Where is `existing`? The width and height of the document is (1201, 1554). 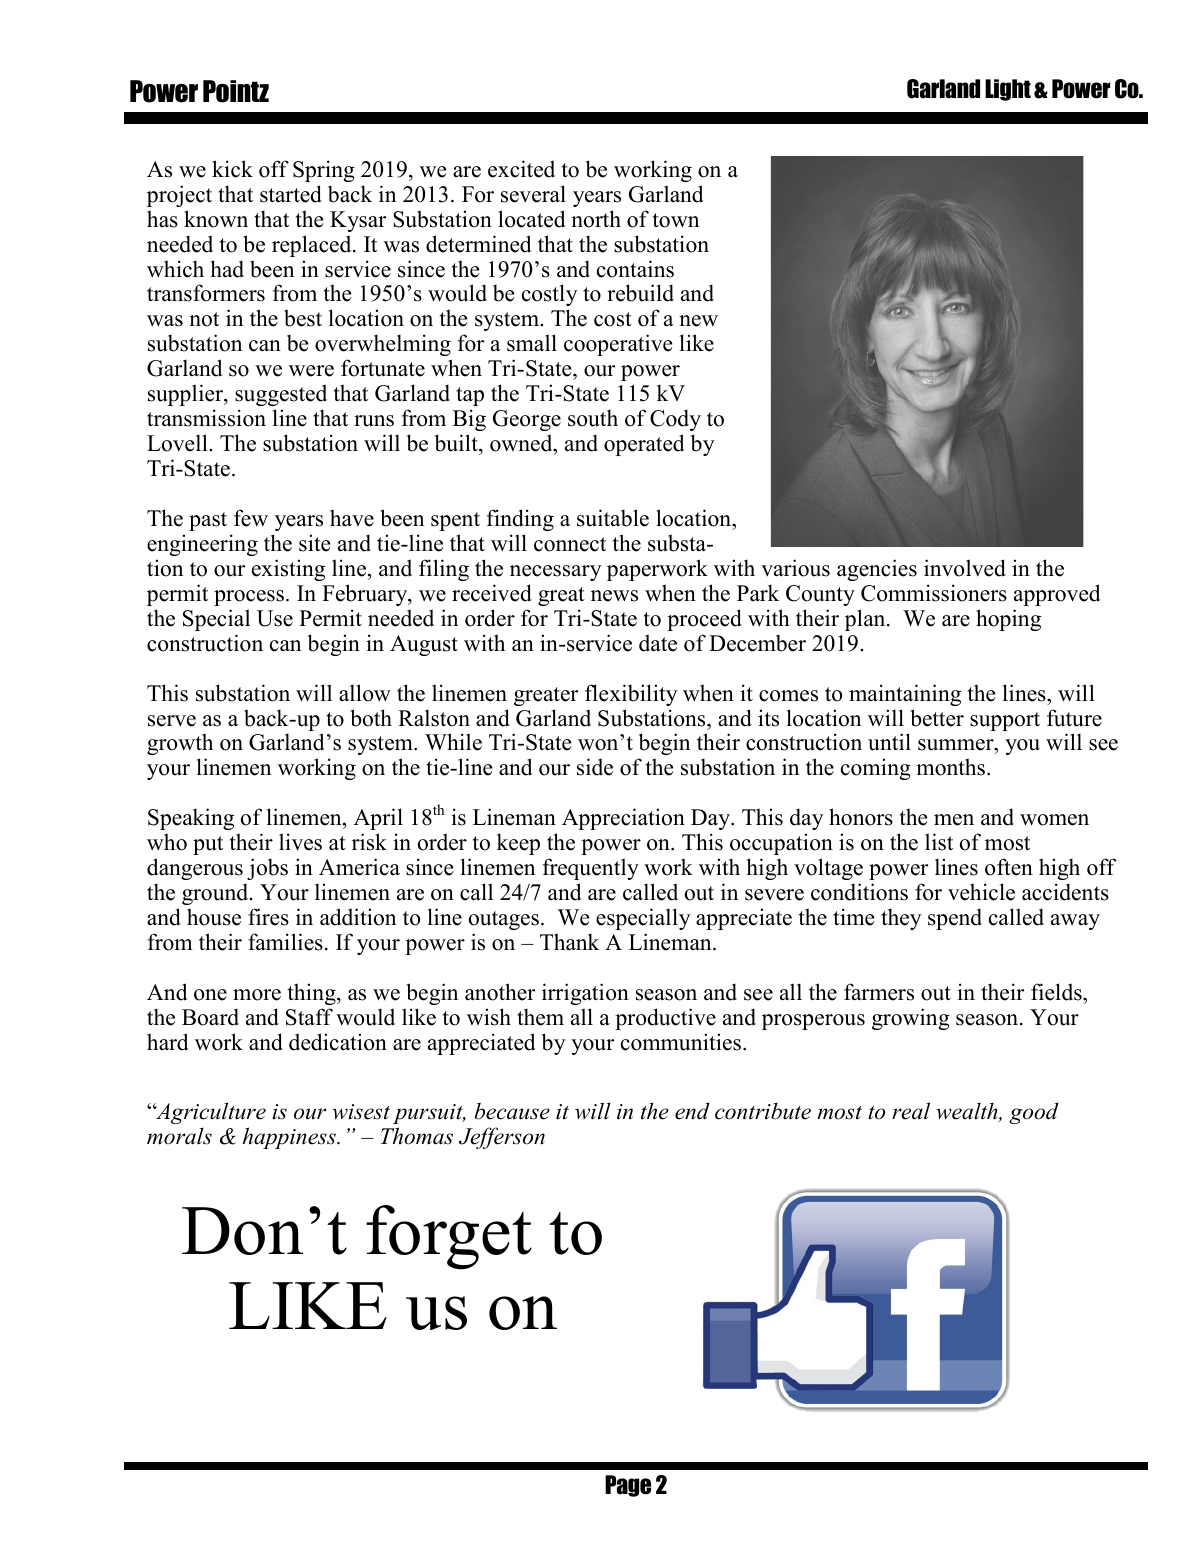 existing is located at coordinates (288, 570).
